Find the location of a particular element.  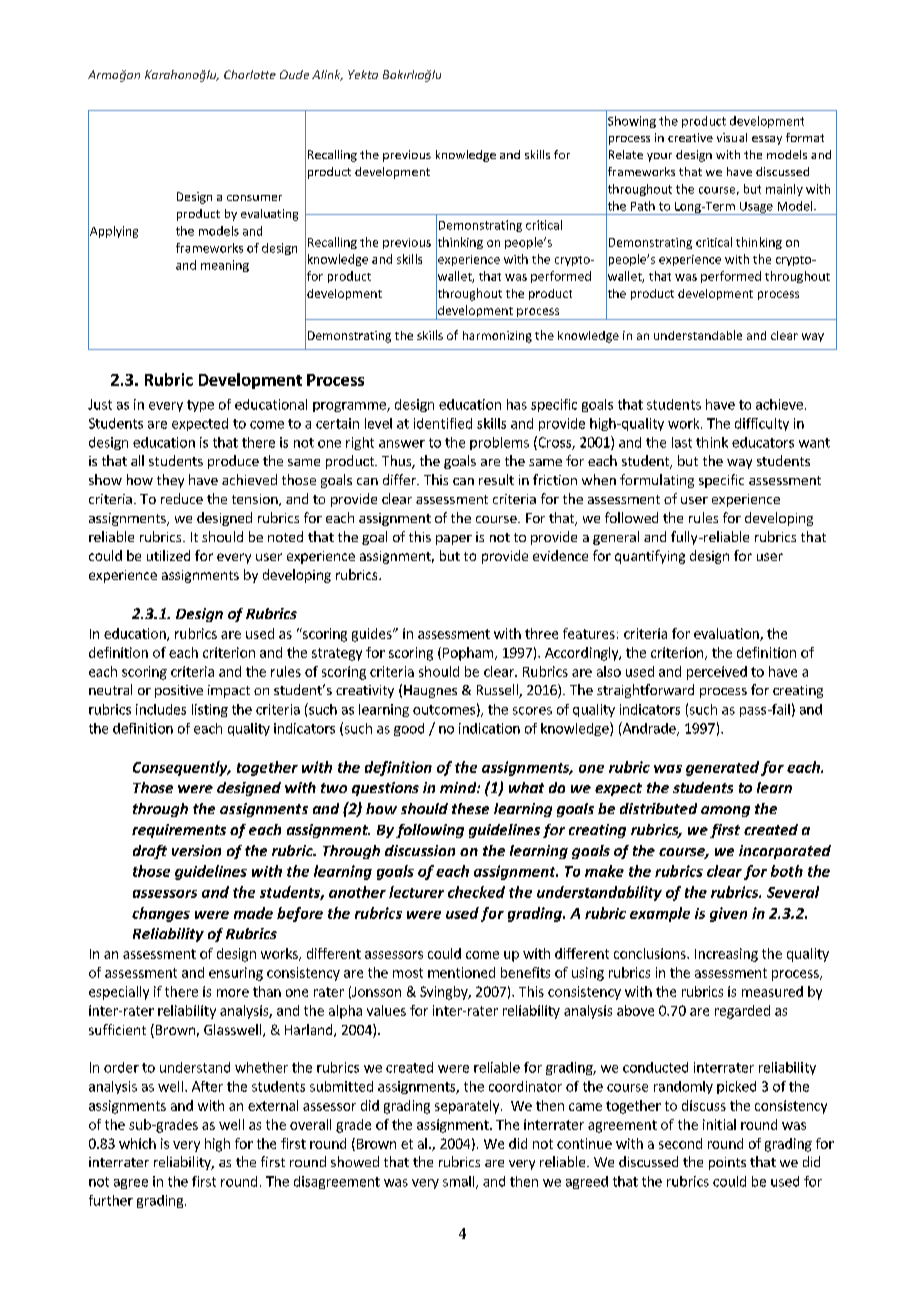

small is located at coordinates (460, 1182).
